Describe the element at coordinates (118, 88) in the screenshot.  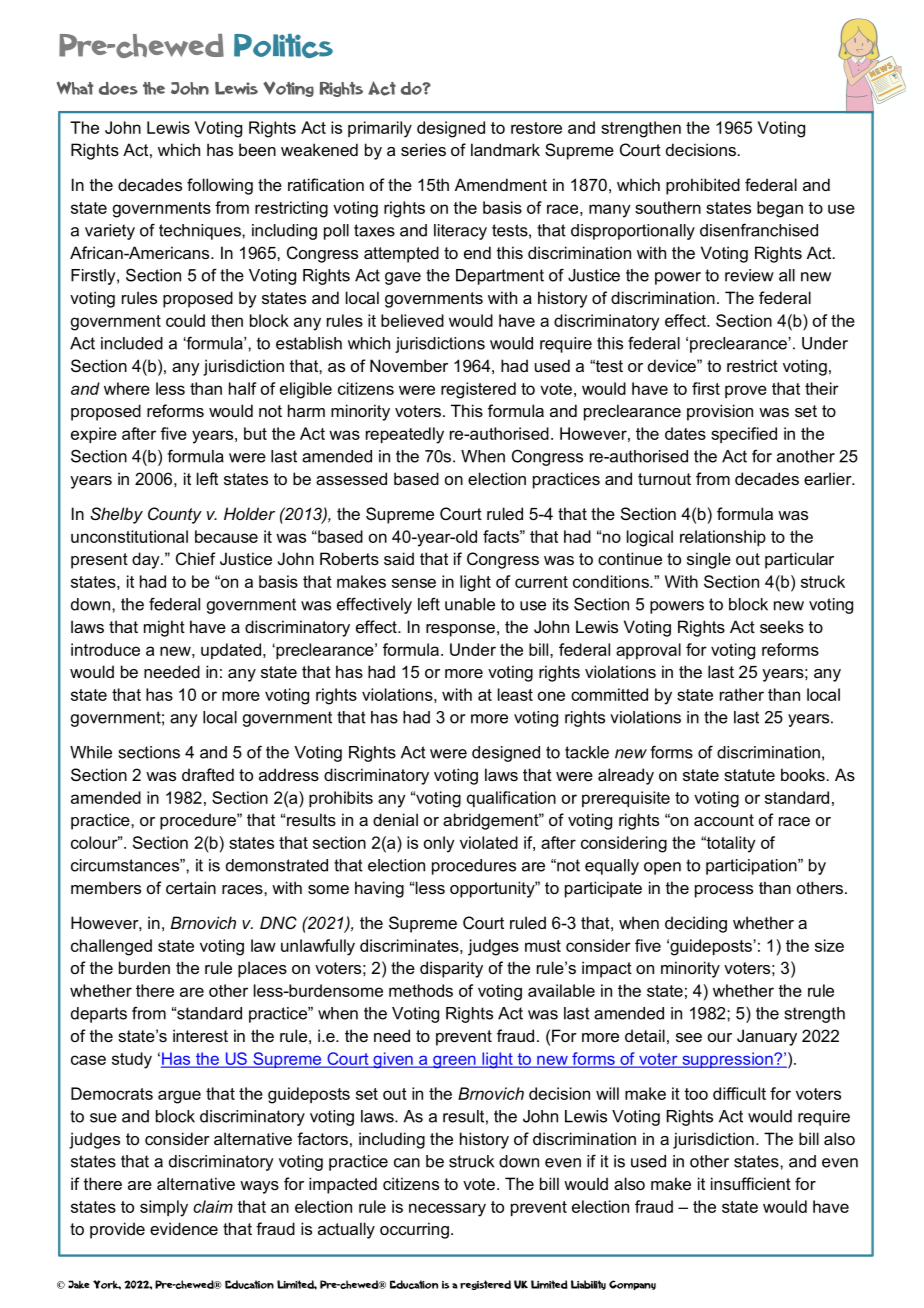
I see `does` at that location.
